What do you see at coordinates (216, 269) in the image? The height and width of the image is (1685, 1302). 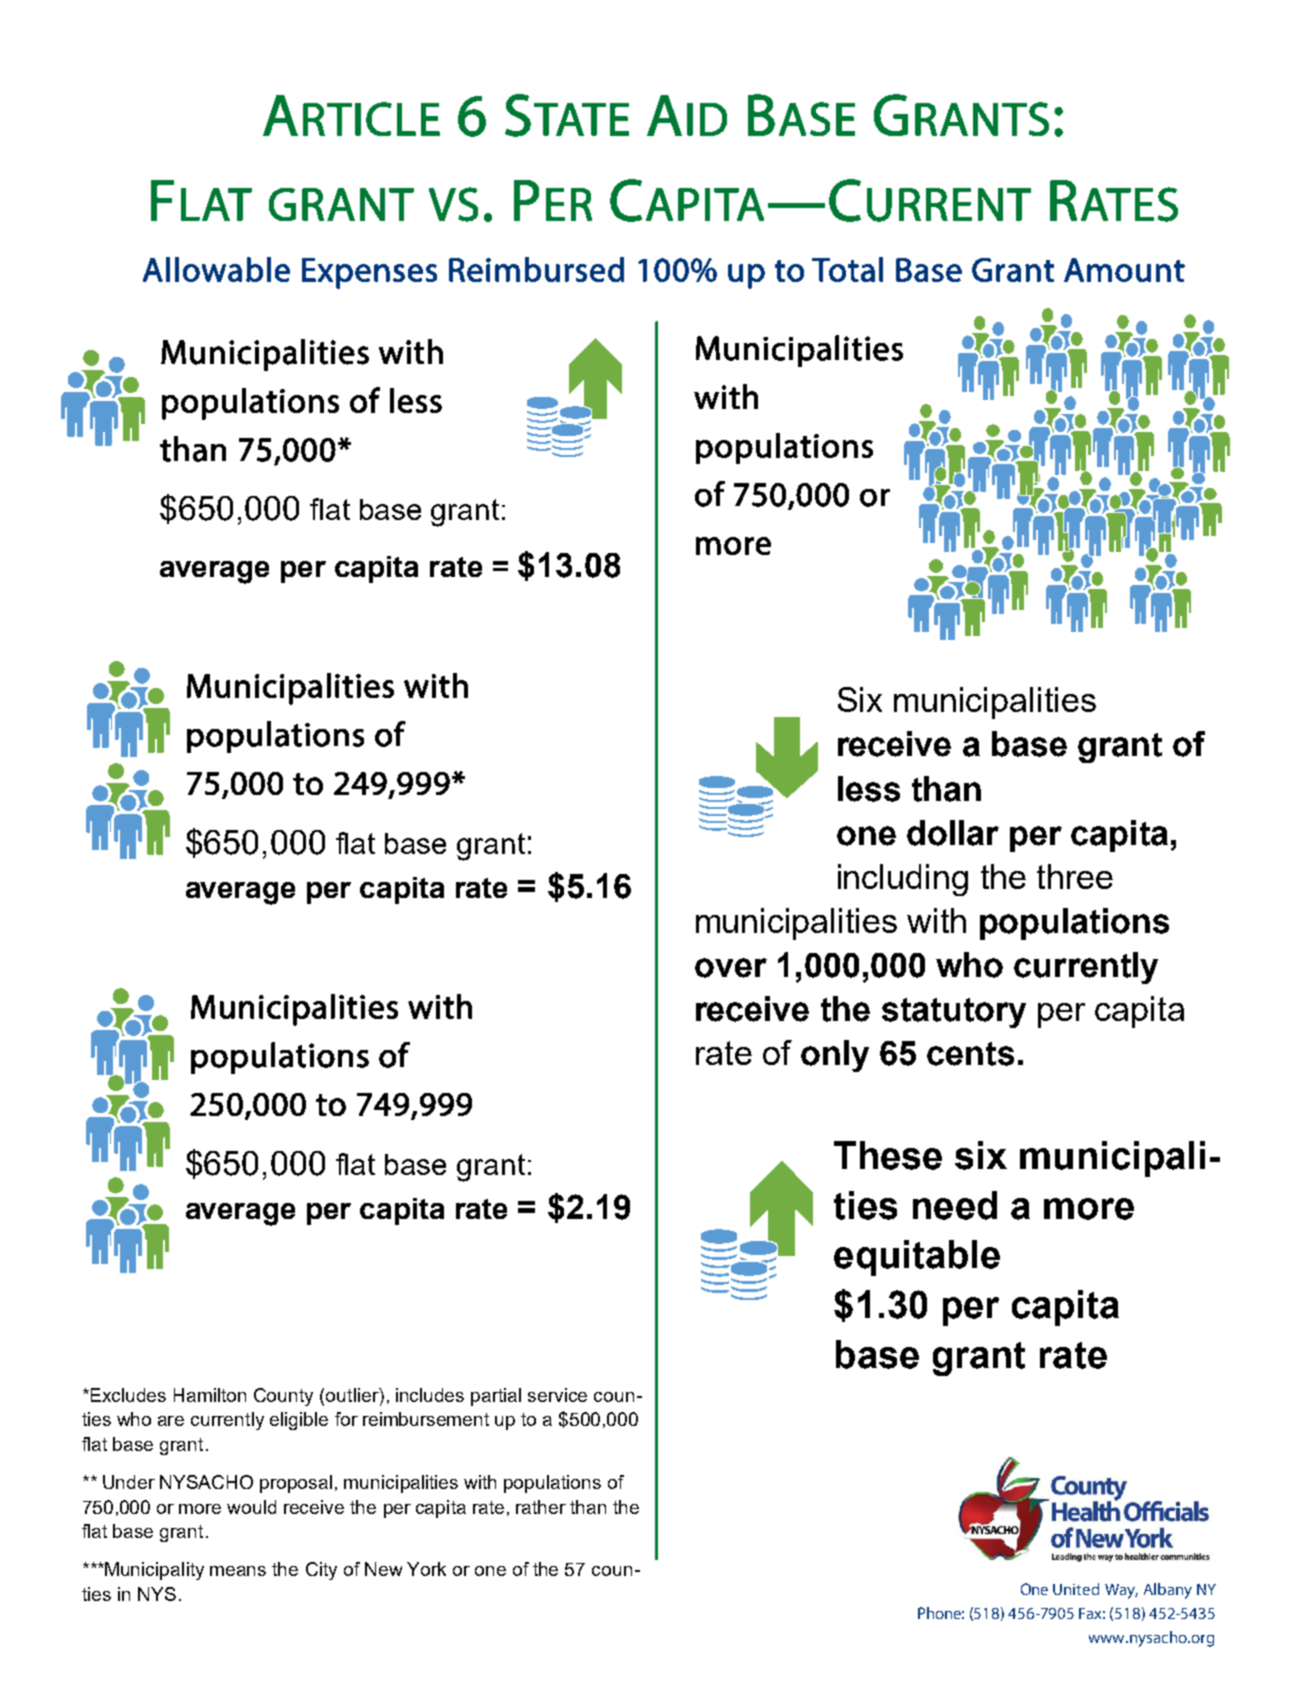 I see `Allowable` at bounding box center [216, 269].
